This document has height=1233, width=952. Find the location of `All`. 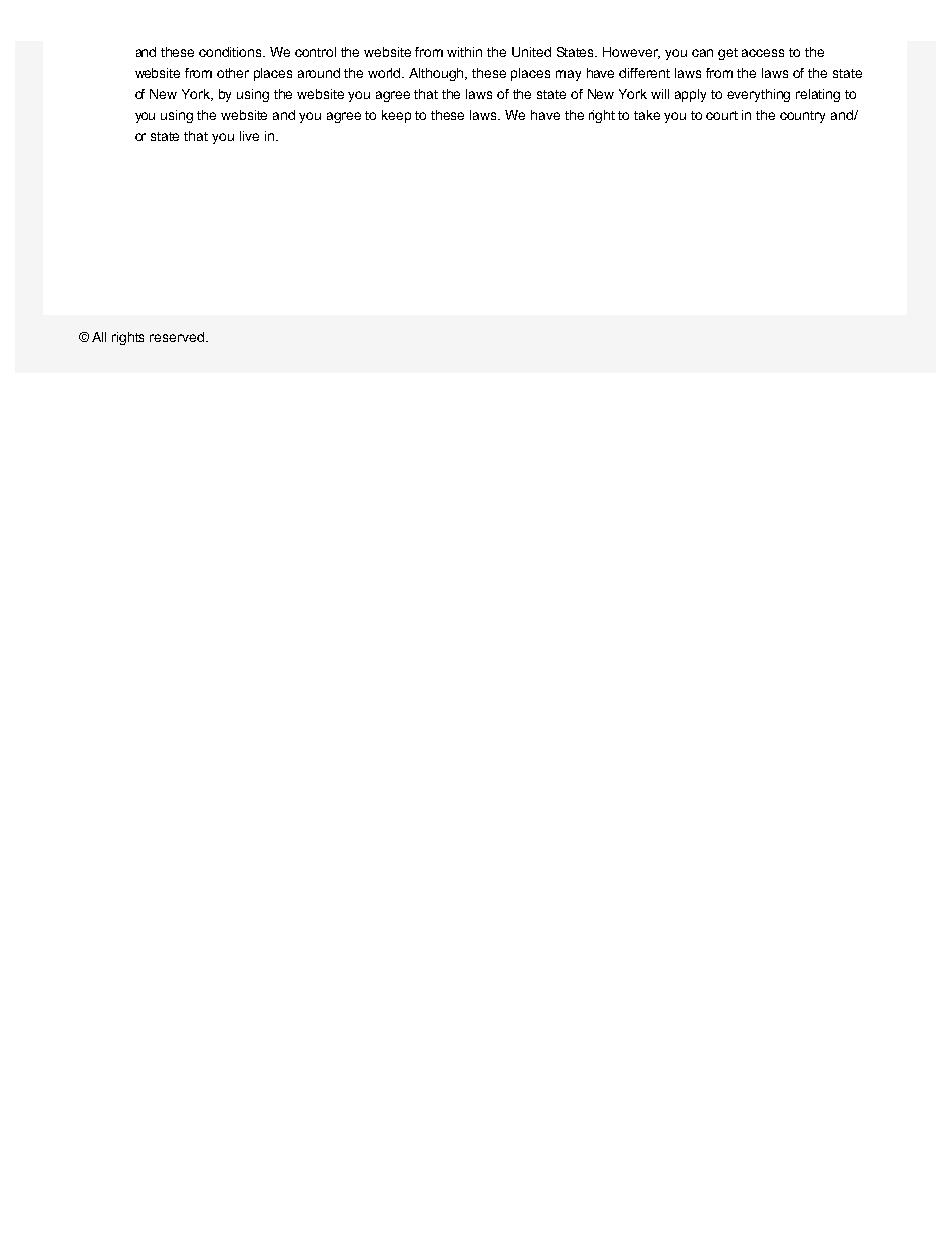

All is located at coordinates (99, 337).
